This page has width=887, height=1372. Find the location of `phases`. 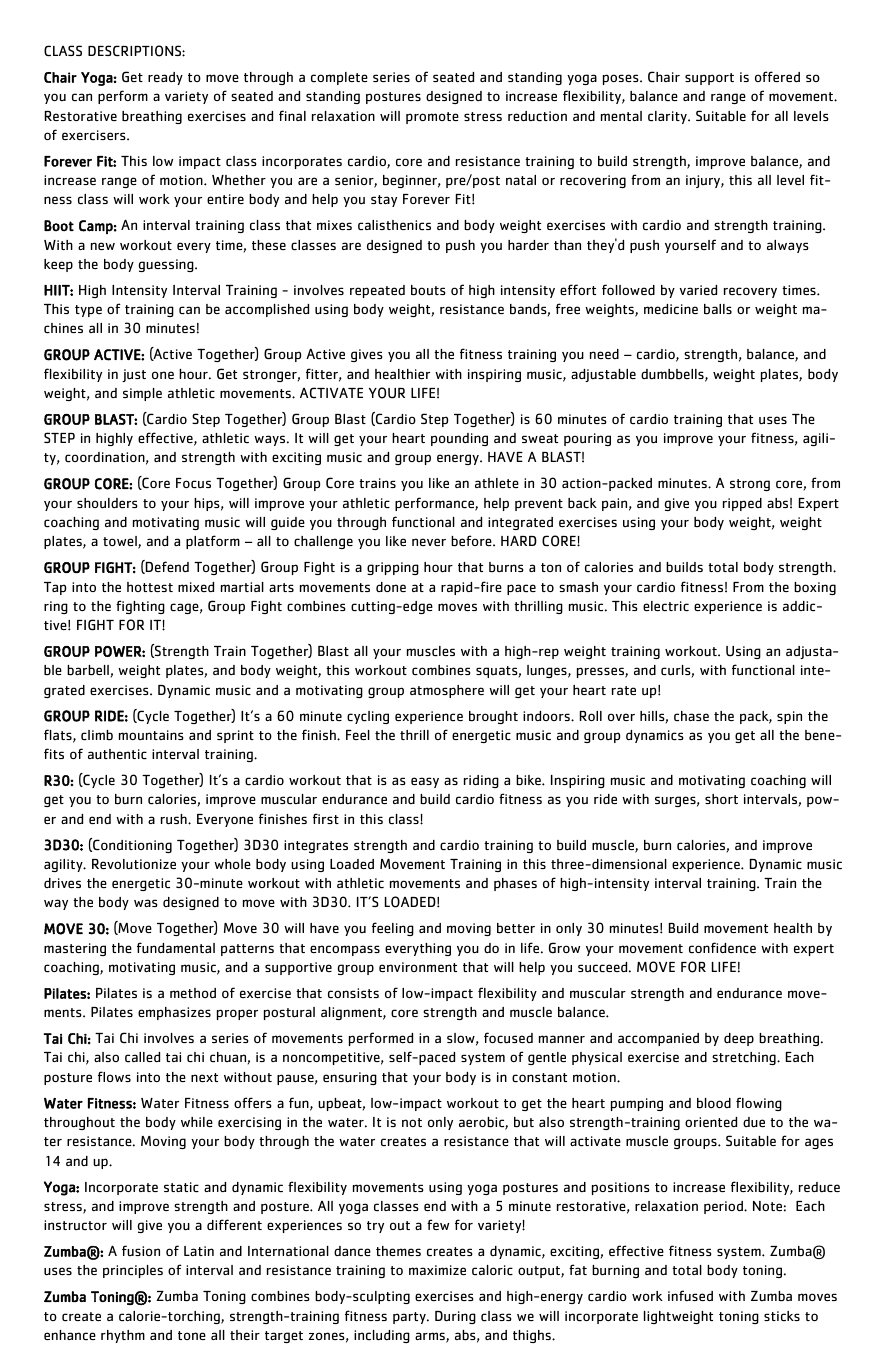

phases is located at coordinates (515, 884).
